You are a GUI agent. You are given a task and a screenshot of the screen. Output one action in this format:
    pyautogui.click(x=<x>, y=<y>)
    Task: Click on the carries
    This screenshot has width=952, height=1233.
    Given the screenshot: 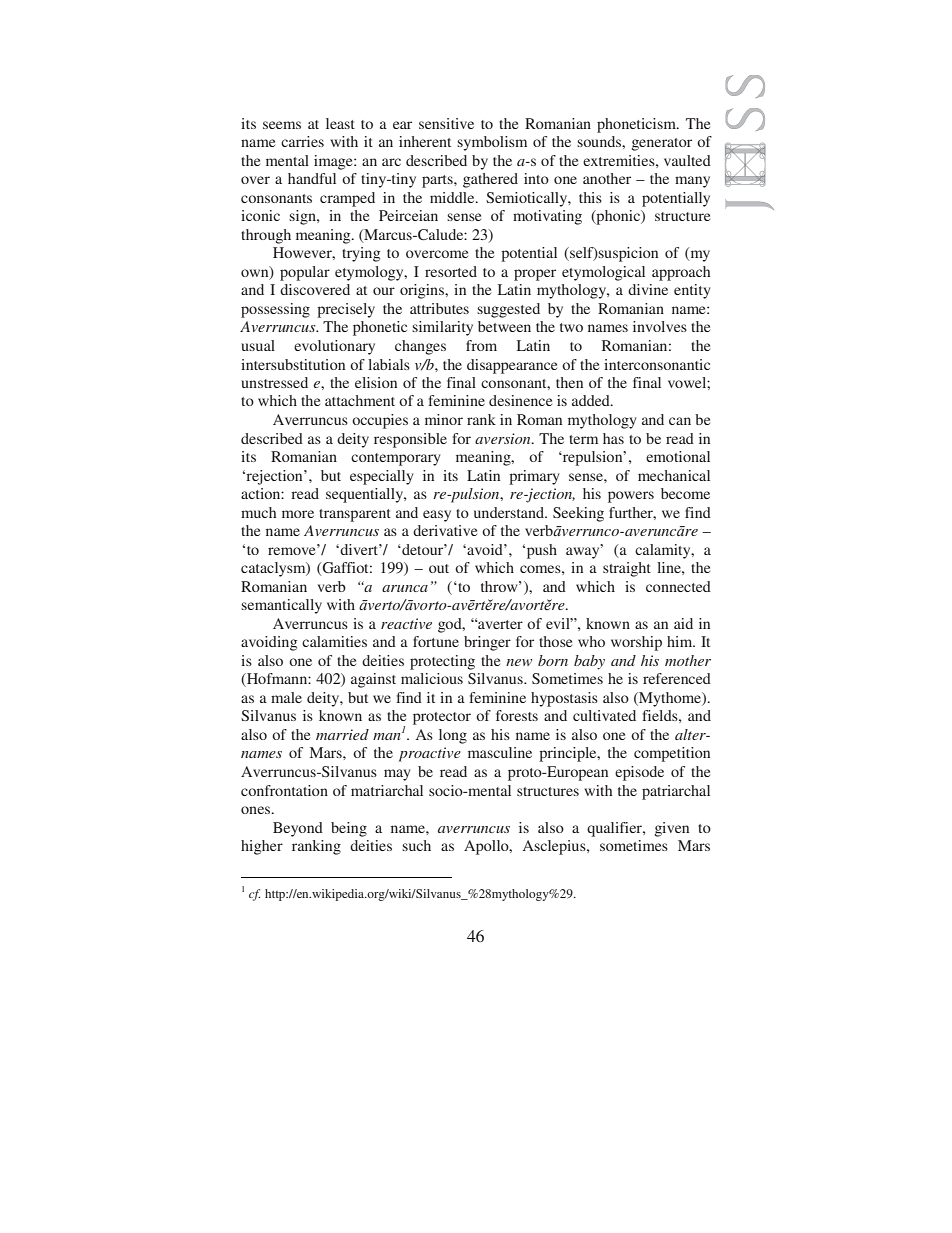 What is the action you would take?
    pyautogui.click(x=302, y=141)
